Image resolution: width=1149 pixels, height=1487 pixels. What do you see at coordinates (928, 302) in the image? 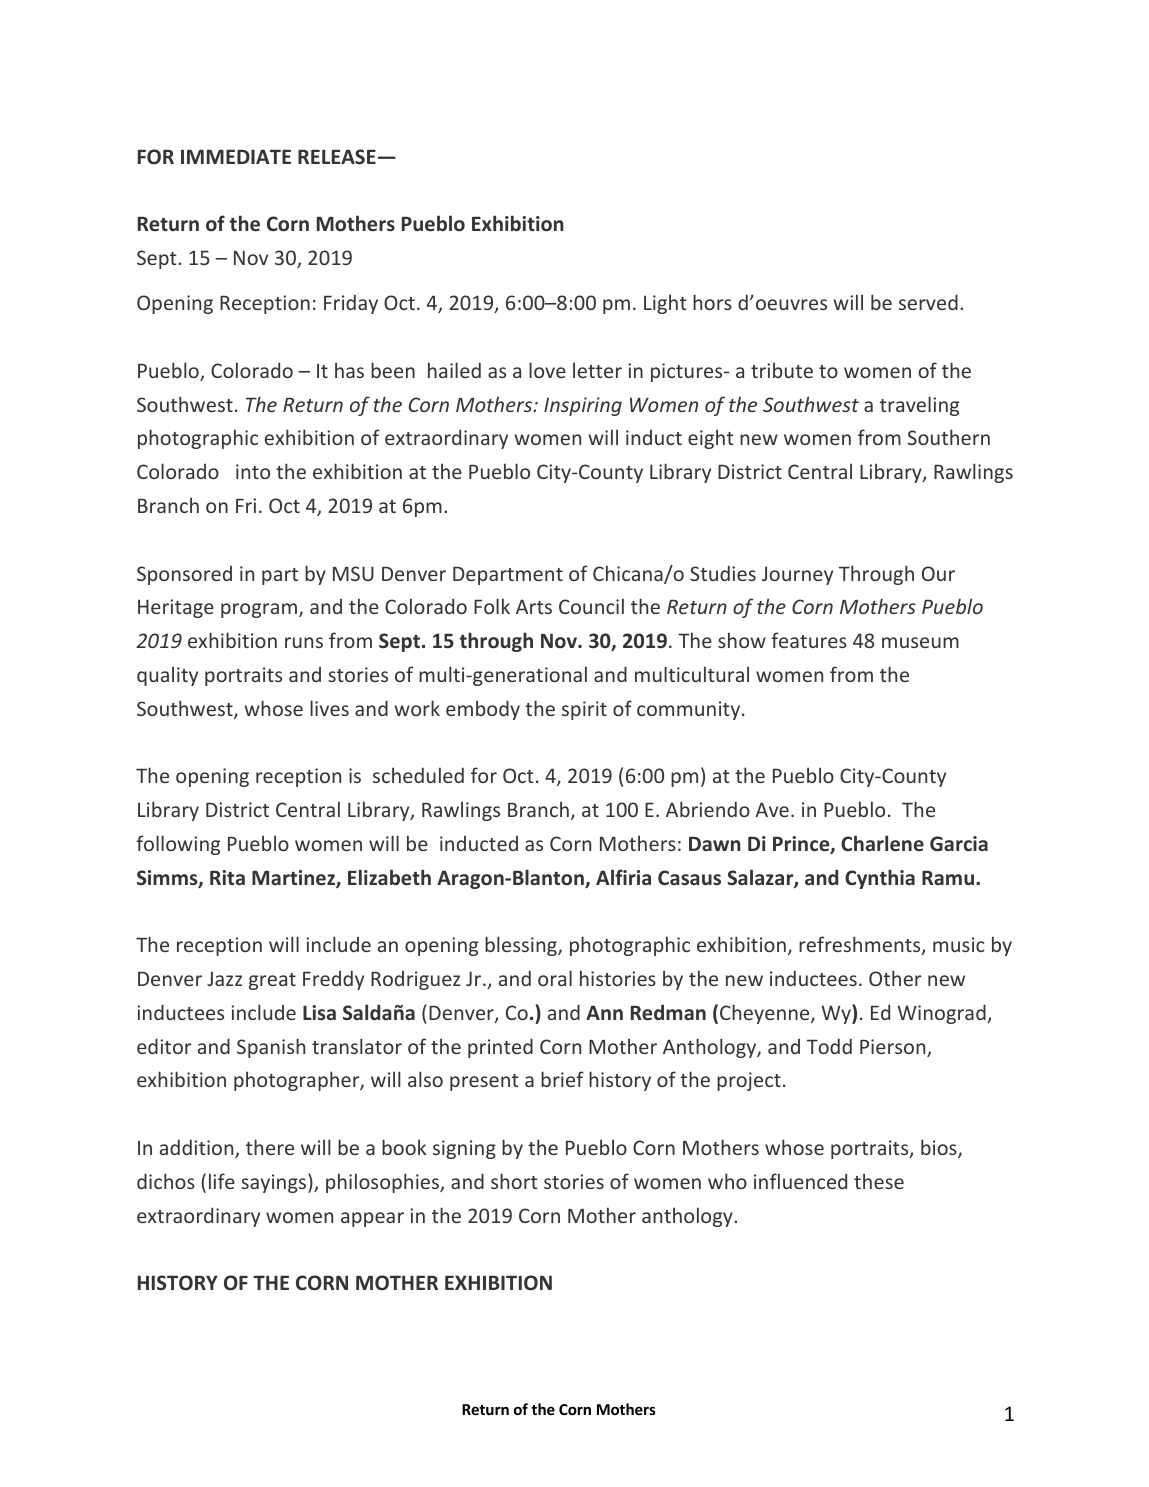
I see `served` at bounding box center [928, 302].
